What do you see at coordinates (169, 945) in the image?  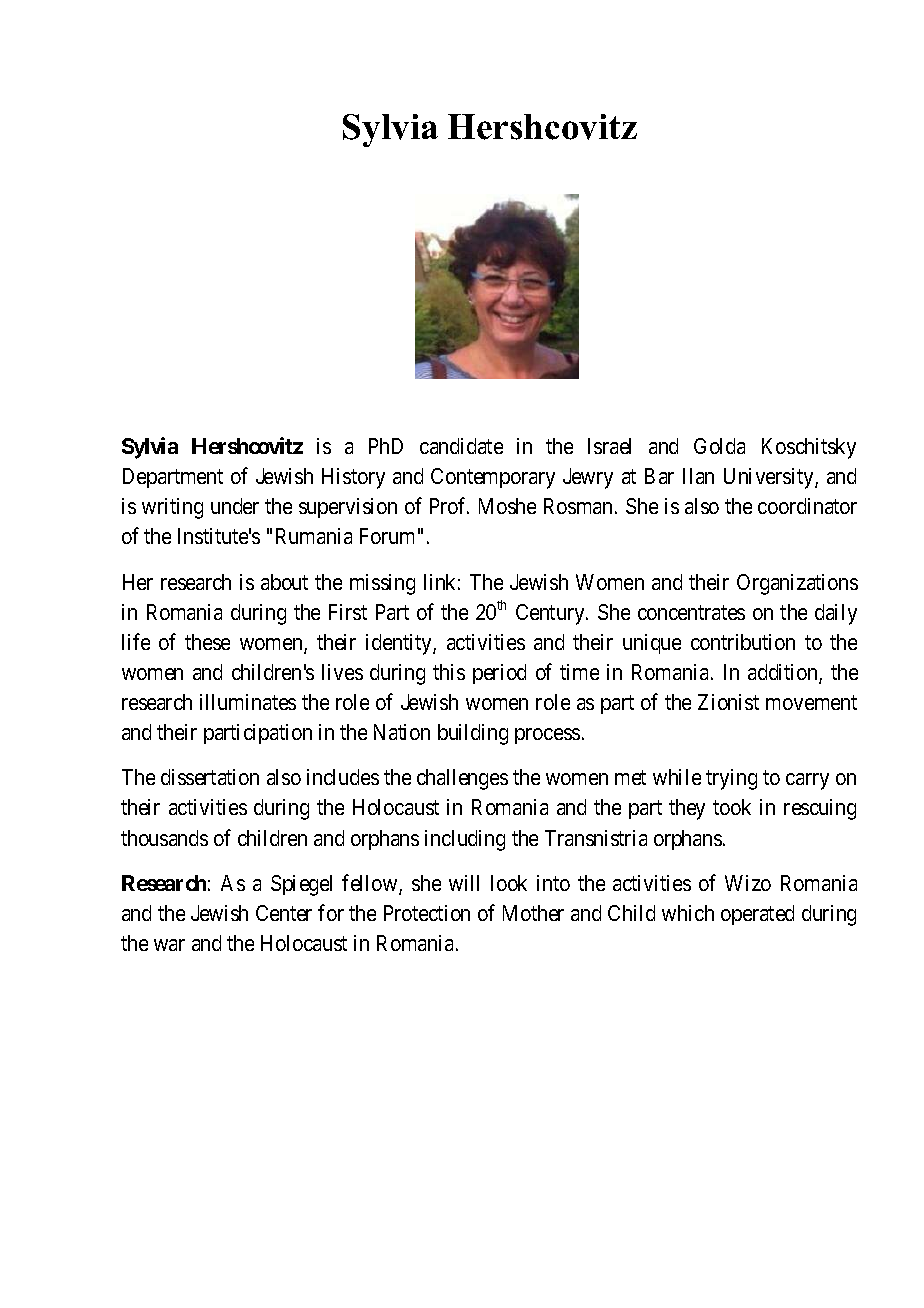 I see `war` at bounding box center [169, 945].
